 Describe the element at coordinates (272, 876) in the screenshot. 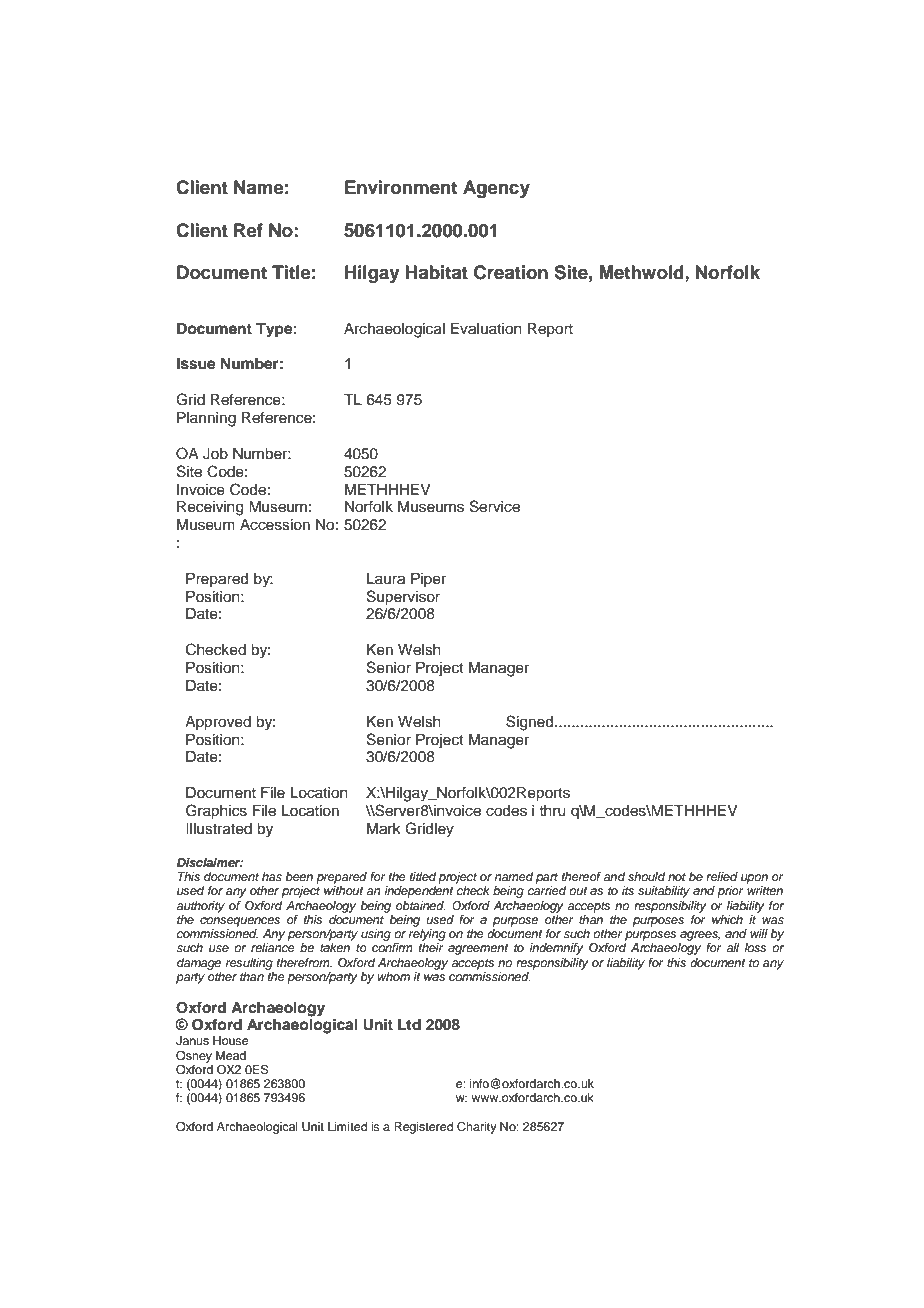

I see `has` at that location.
